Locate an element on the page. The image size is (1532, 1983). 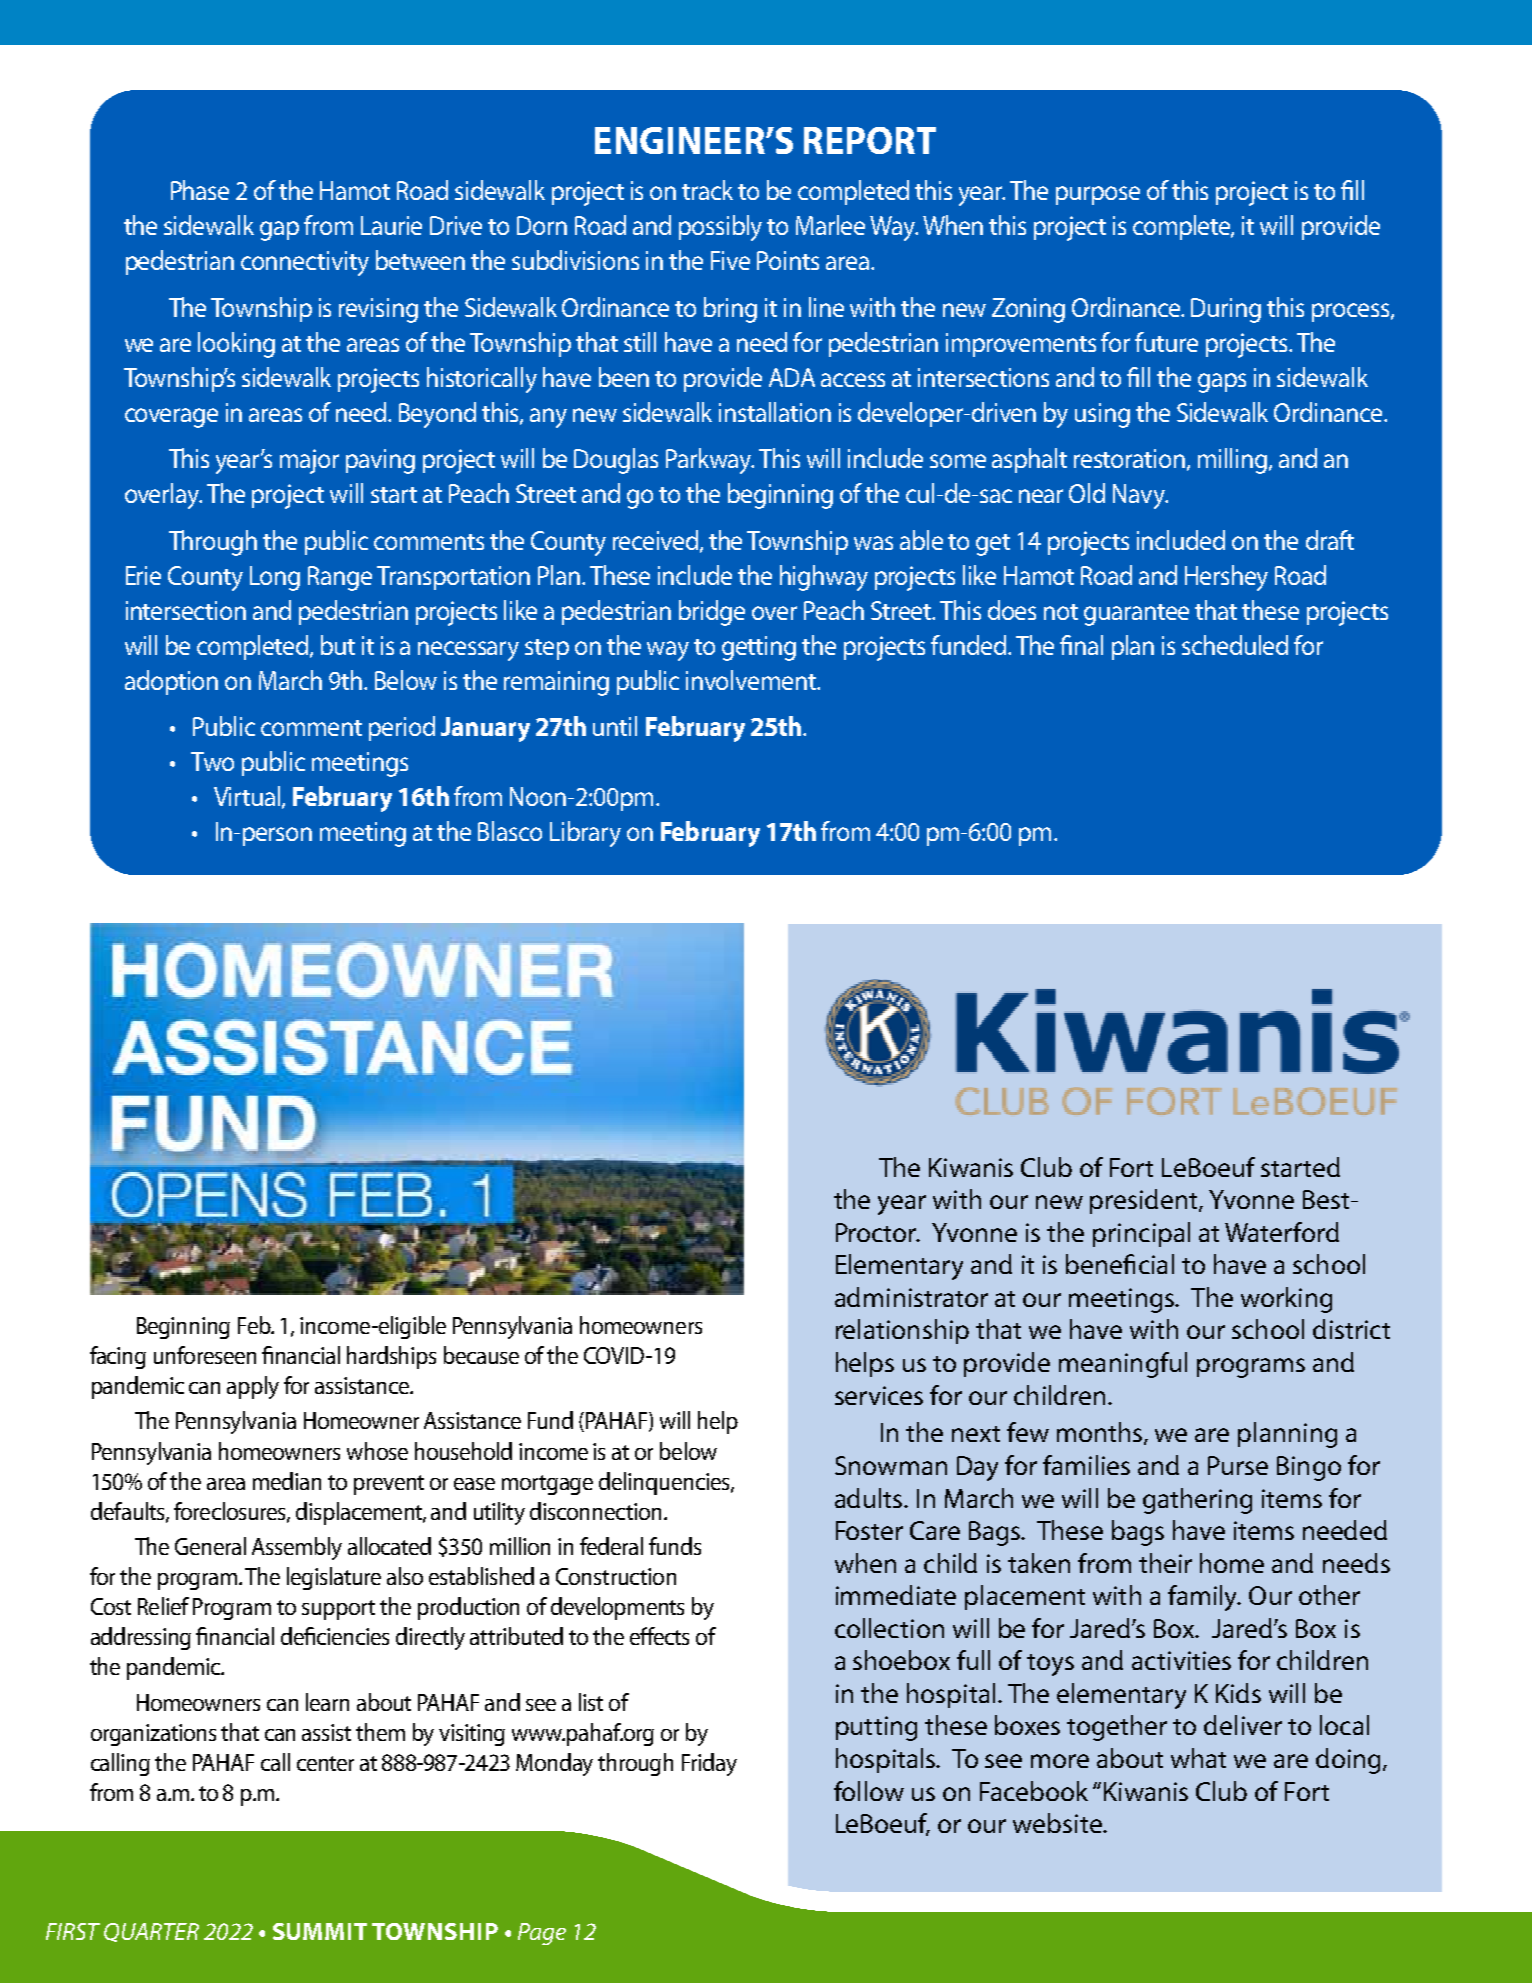
Long is located at coordinates (275, 578).
